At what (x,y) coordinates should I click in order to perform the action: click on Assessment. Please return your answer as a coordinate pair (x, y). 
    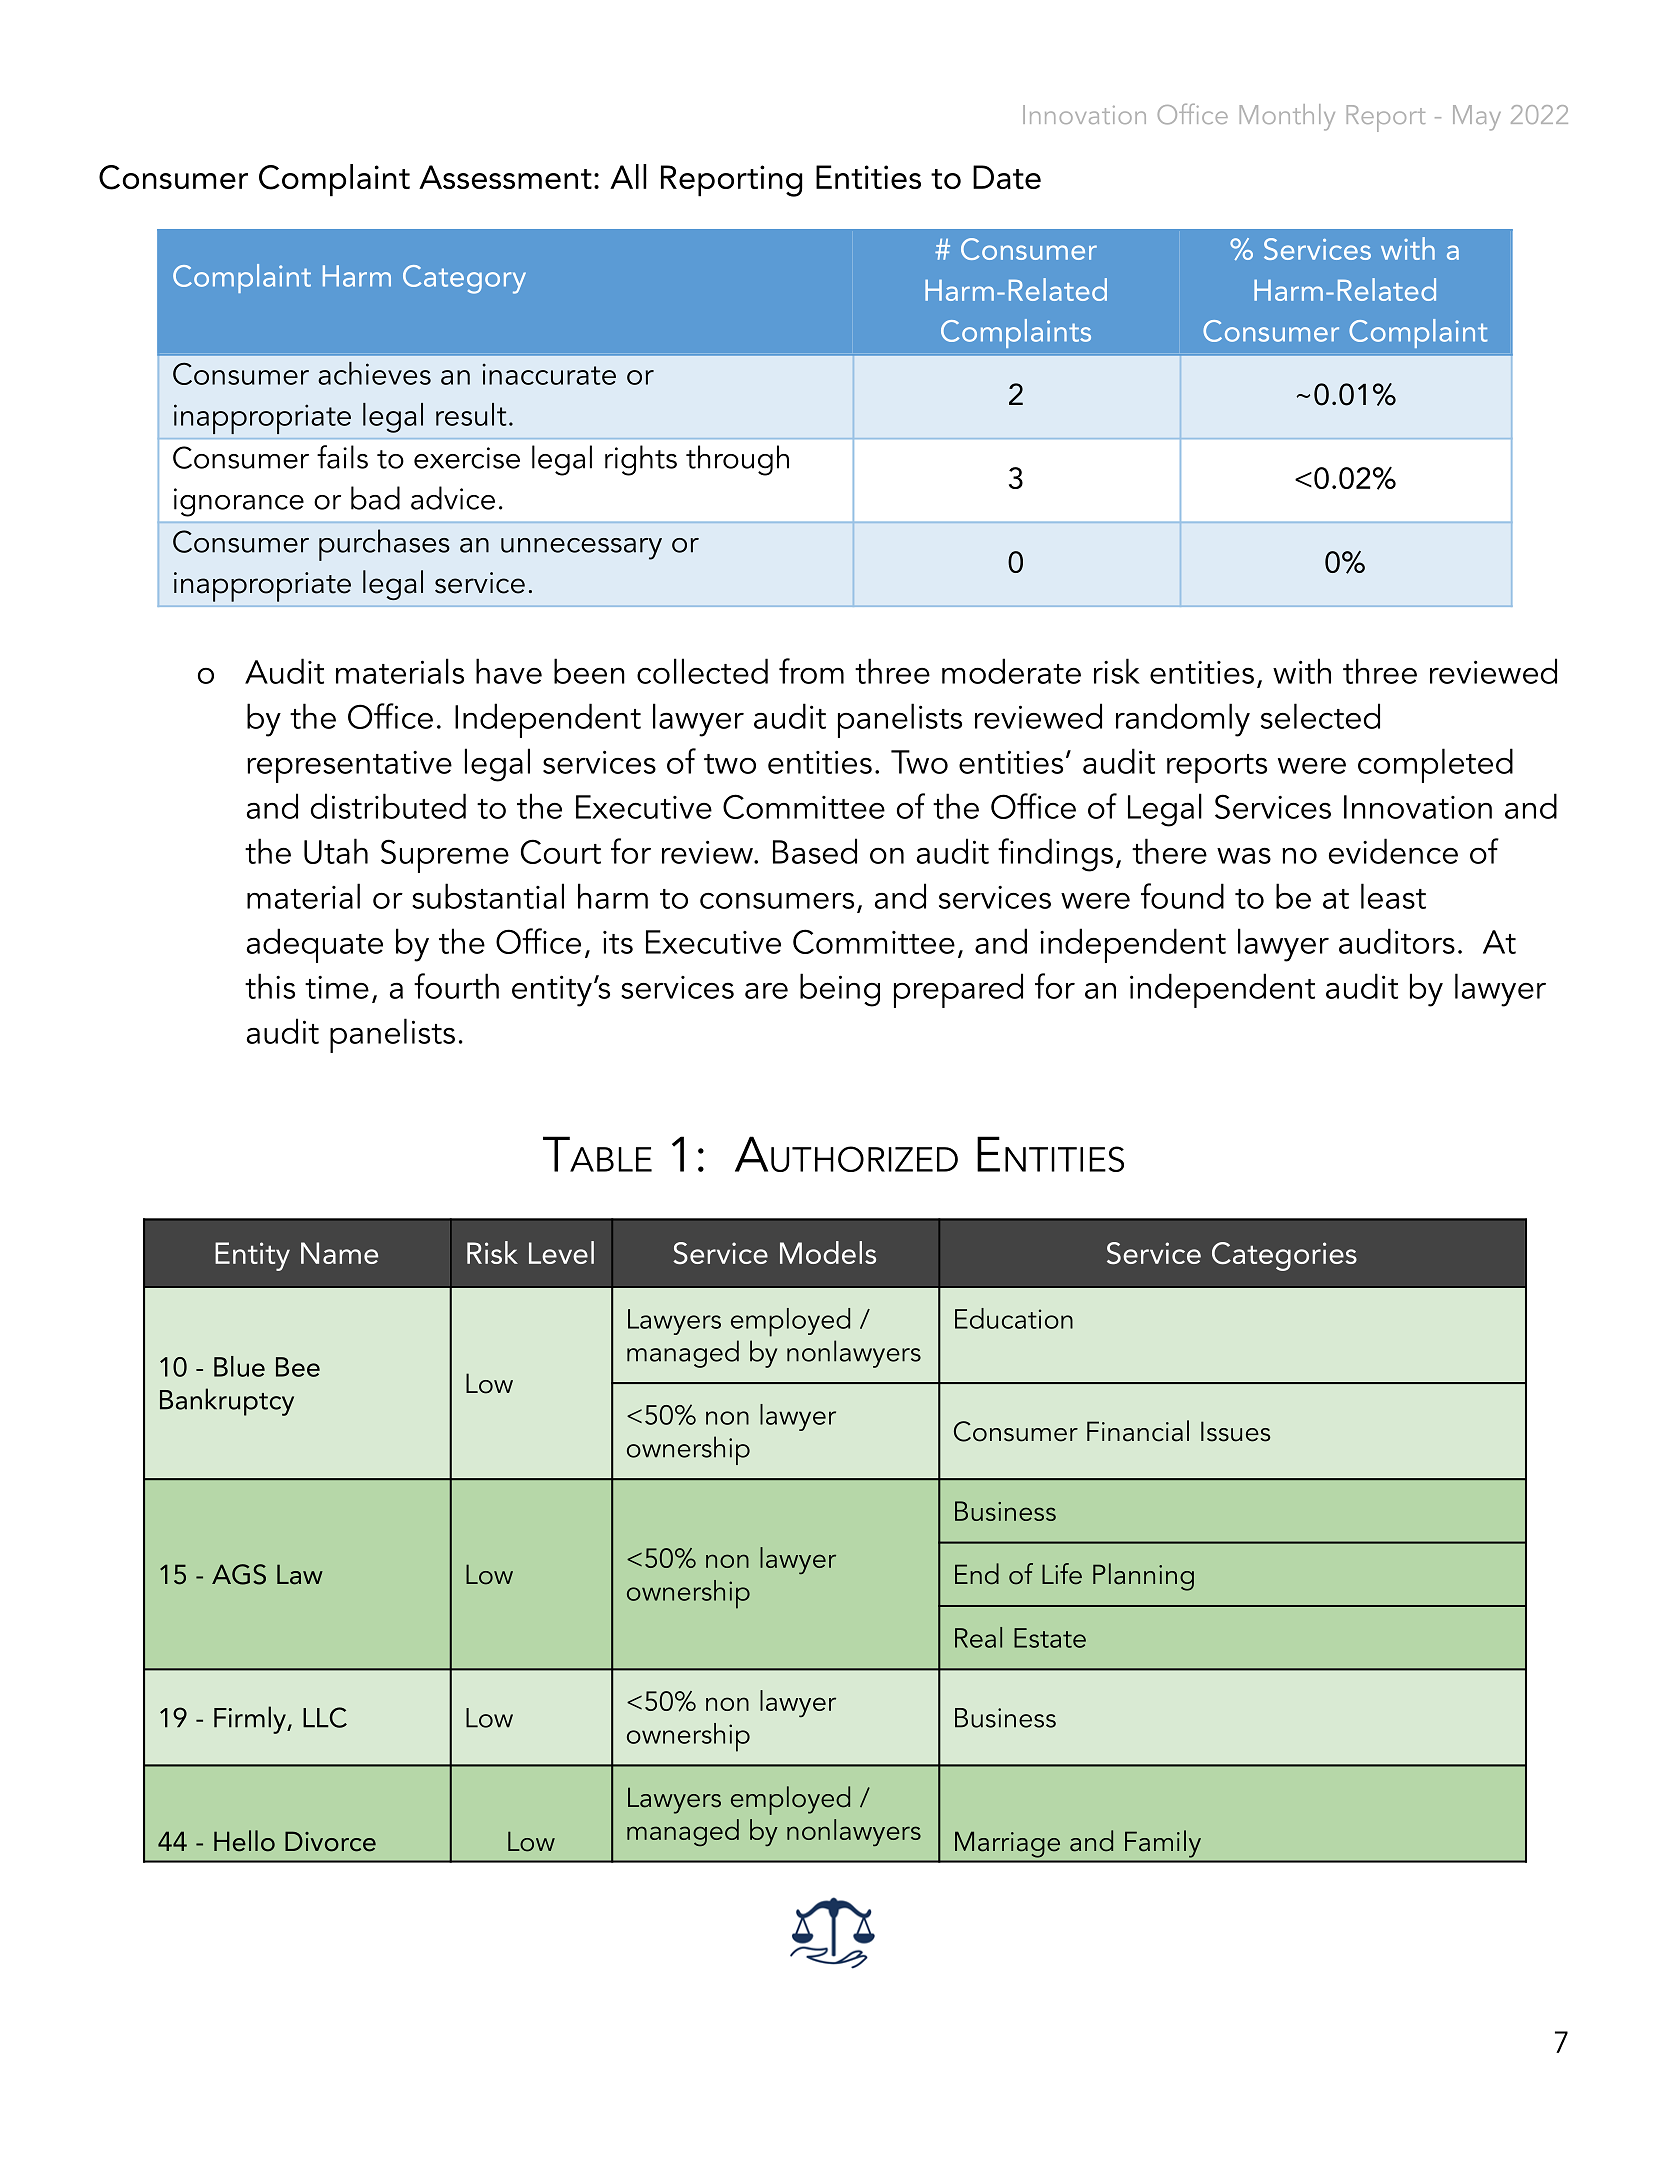
    Looking at the image, I should click on (505, 177).
